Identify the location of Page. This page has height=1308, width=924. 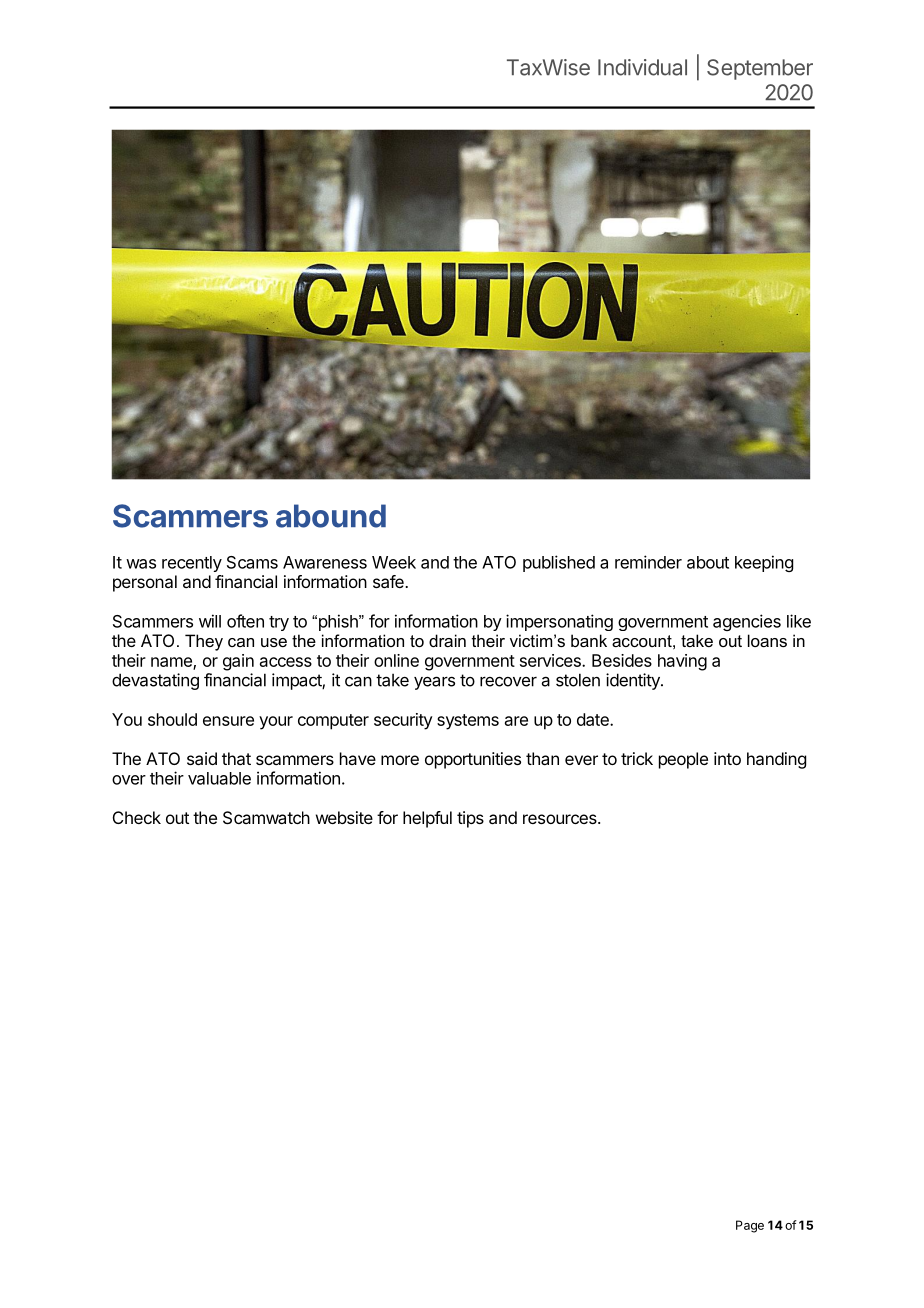
(750, 1226).
